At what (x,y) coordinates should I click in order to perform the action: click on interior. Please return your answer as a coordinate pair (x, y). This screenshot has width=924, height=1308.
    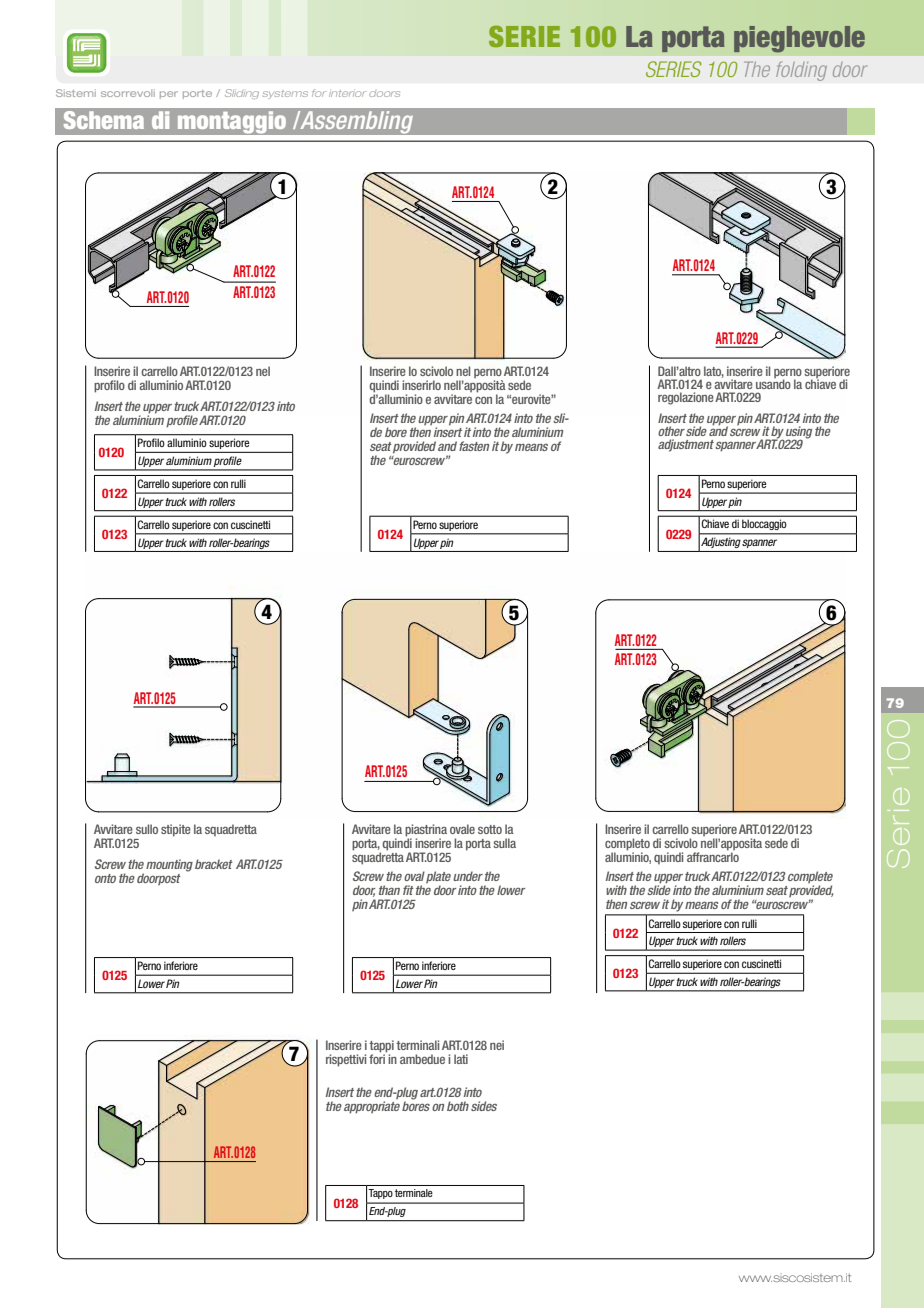
    Looking at the image, I should click on (347, 93).
